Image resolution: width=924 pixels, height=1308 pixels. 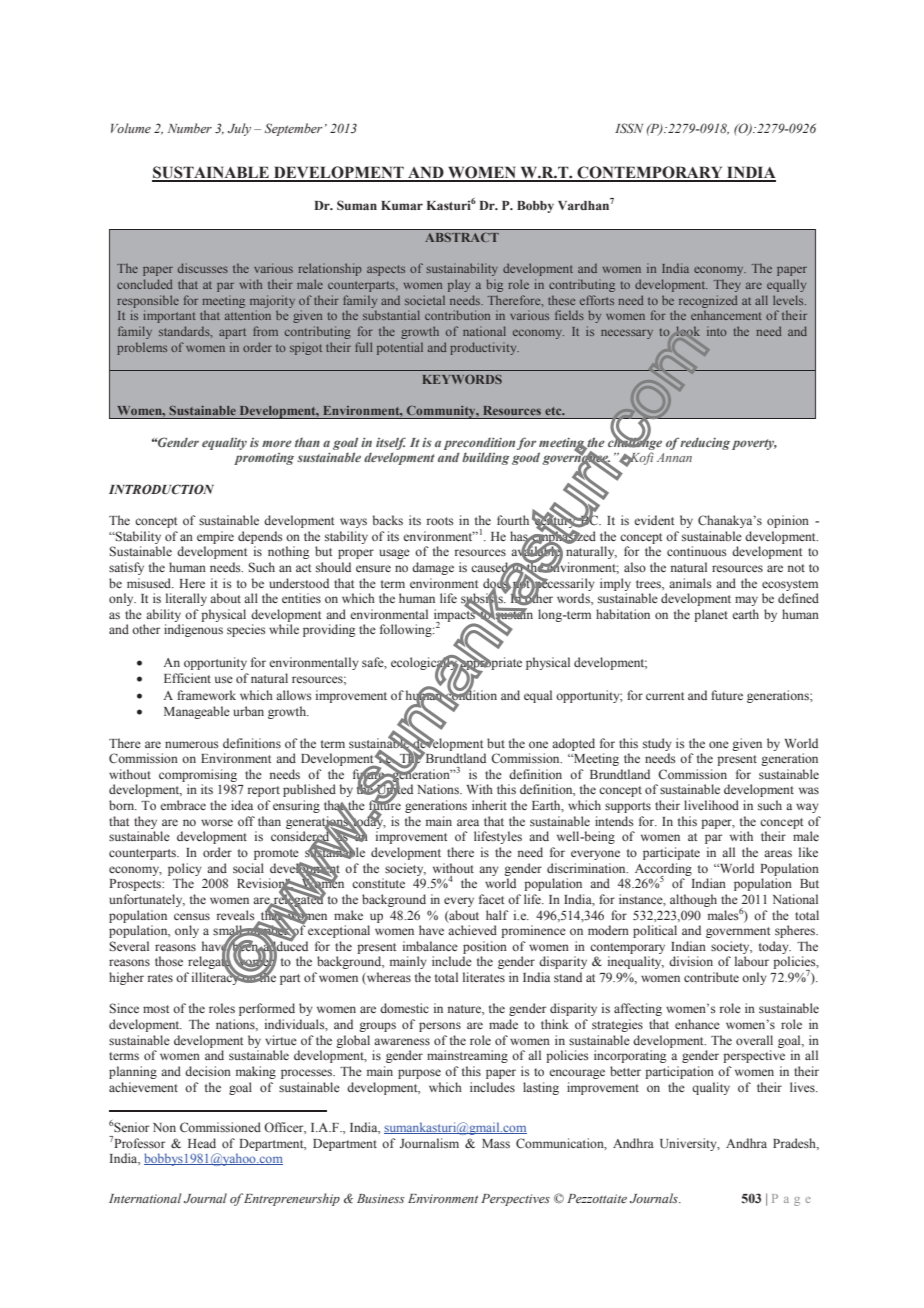 What do you see at coordinates (187, 678) in the screenshot?
I see `Efficient` at bounding box center [187, 678].
